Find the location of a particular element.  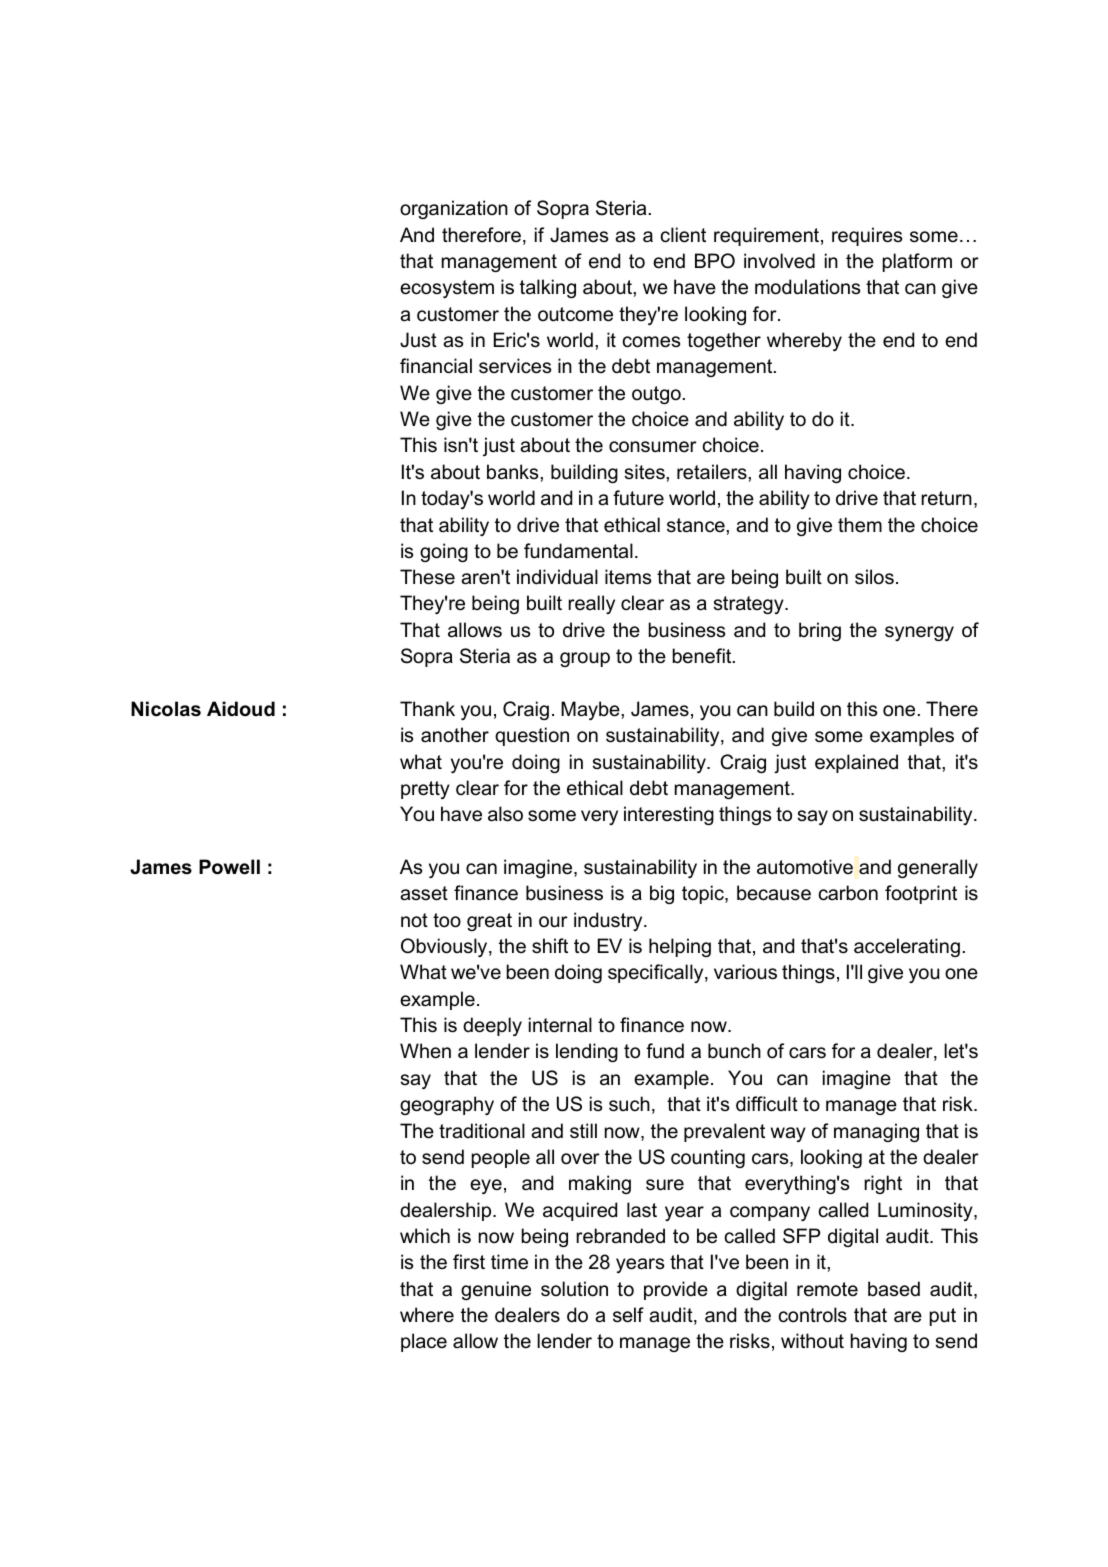

place is located at coordinates (424, 1342).
